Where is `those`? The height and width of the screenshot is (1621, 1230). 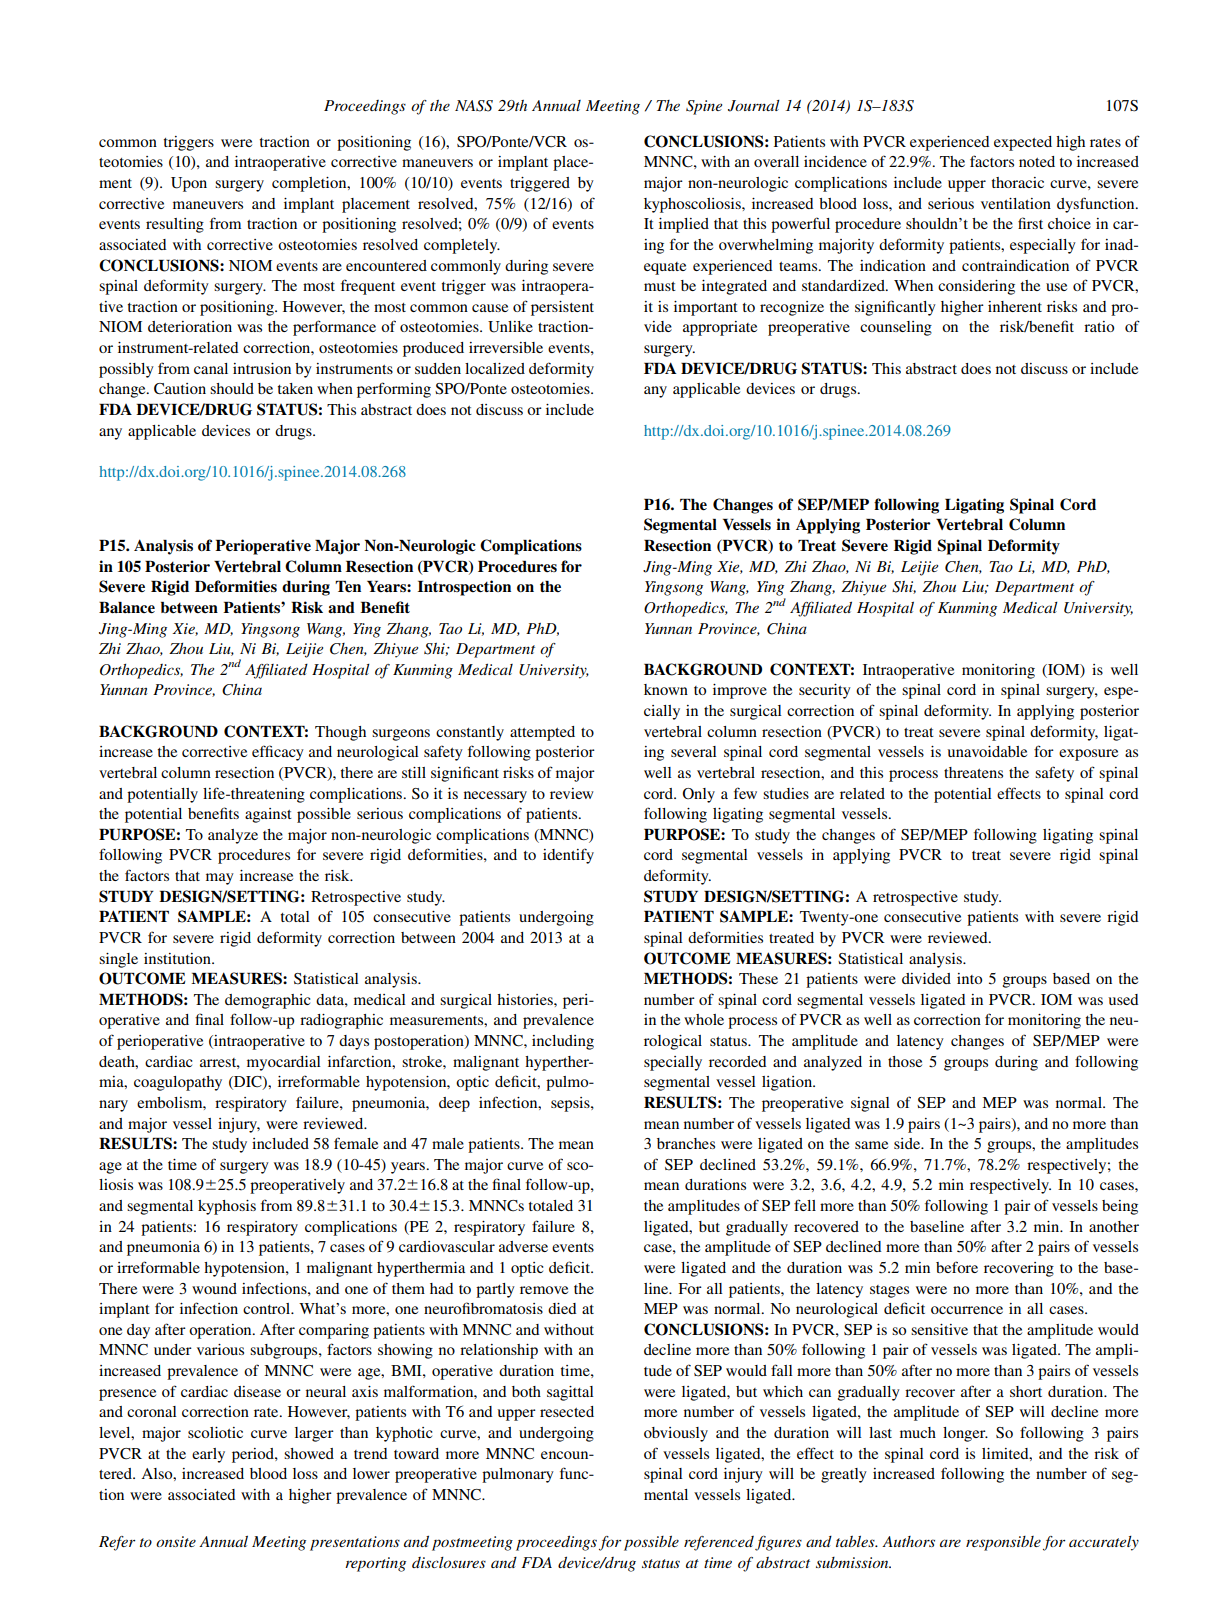
those is located at coordinates (905, 1061).
